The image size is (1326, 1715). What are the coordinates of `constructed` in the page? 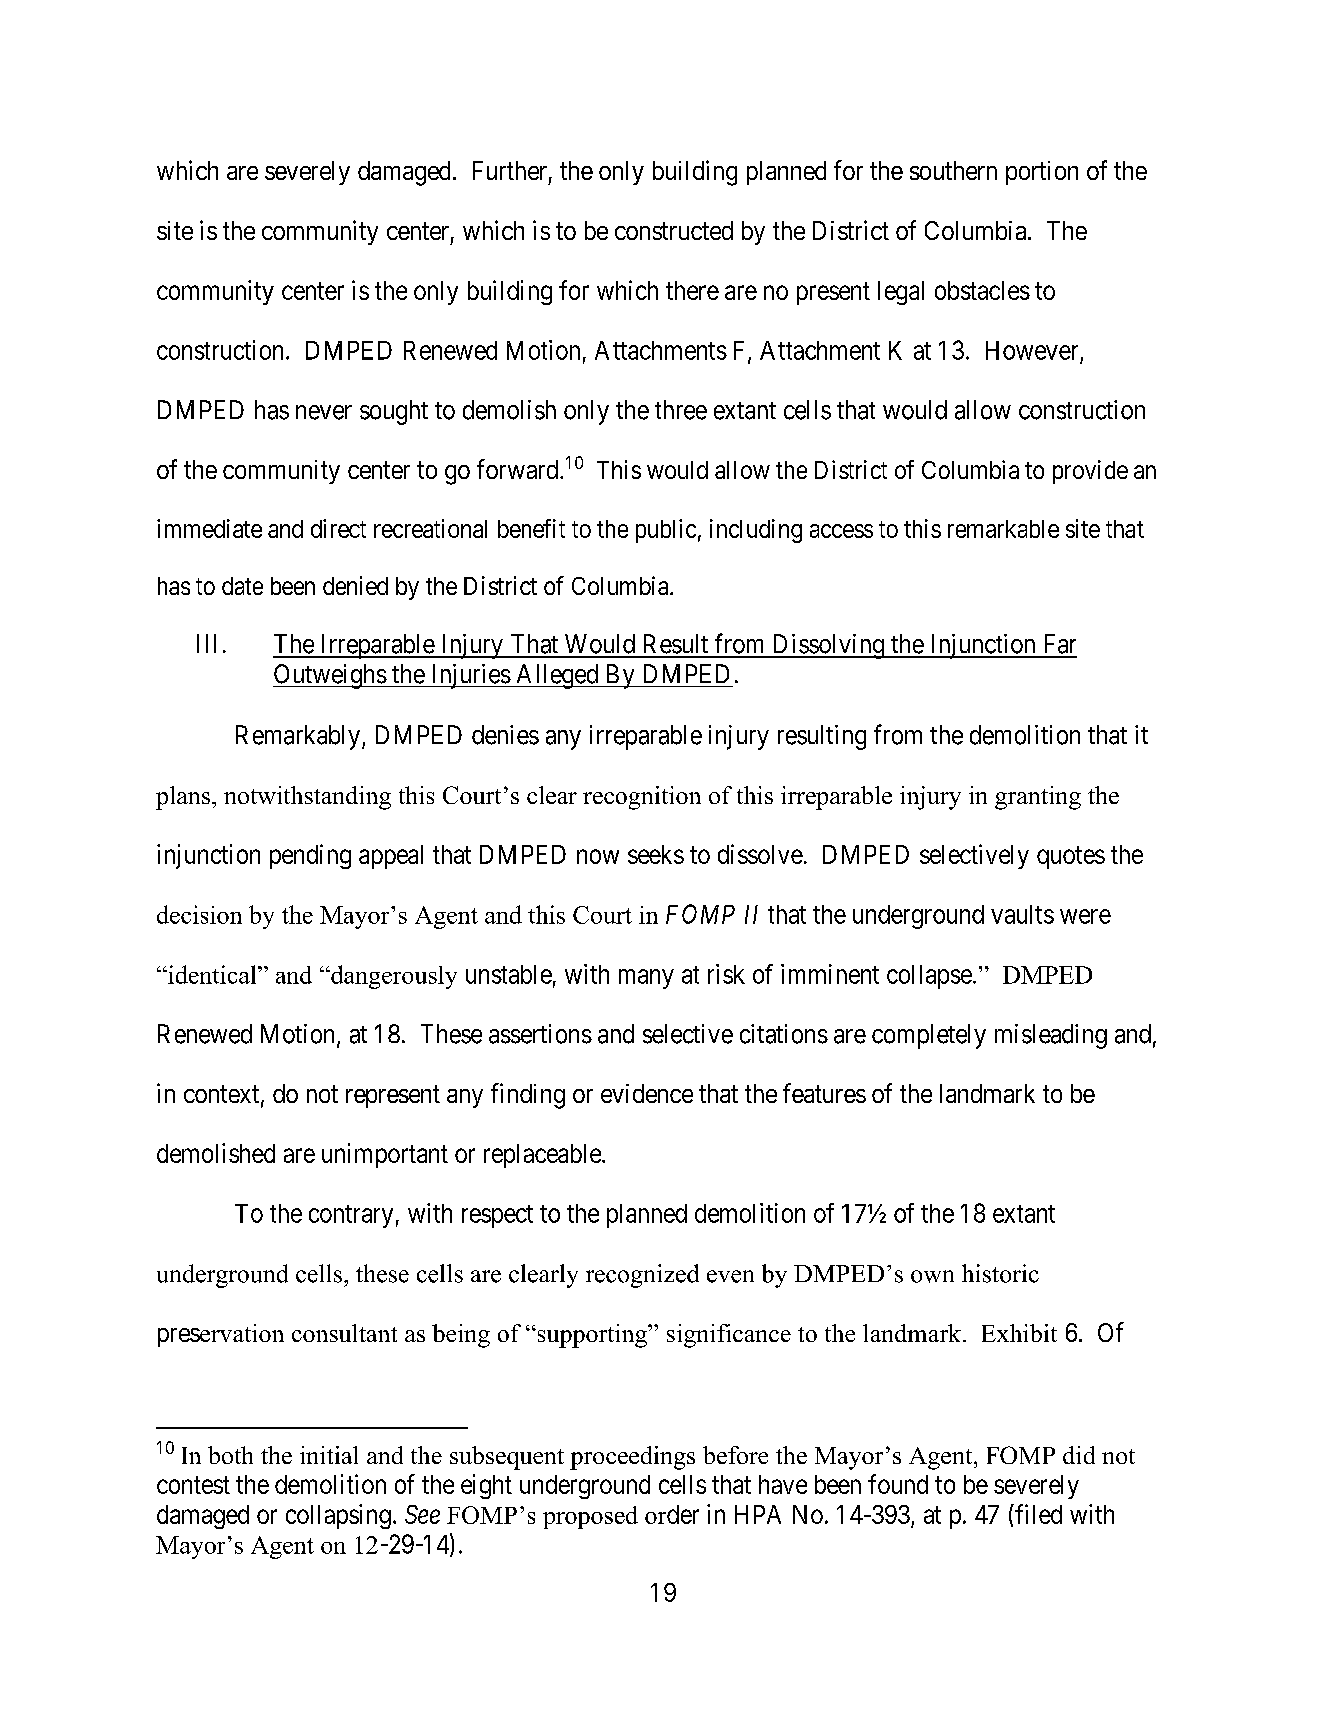 It's located at (674, 230).
